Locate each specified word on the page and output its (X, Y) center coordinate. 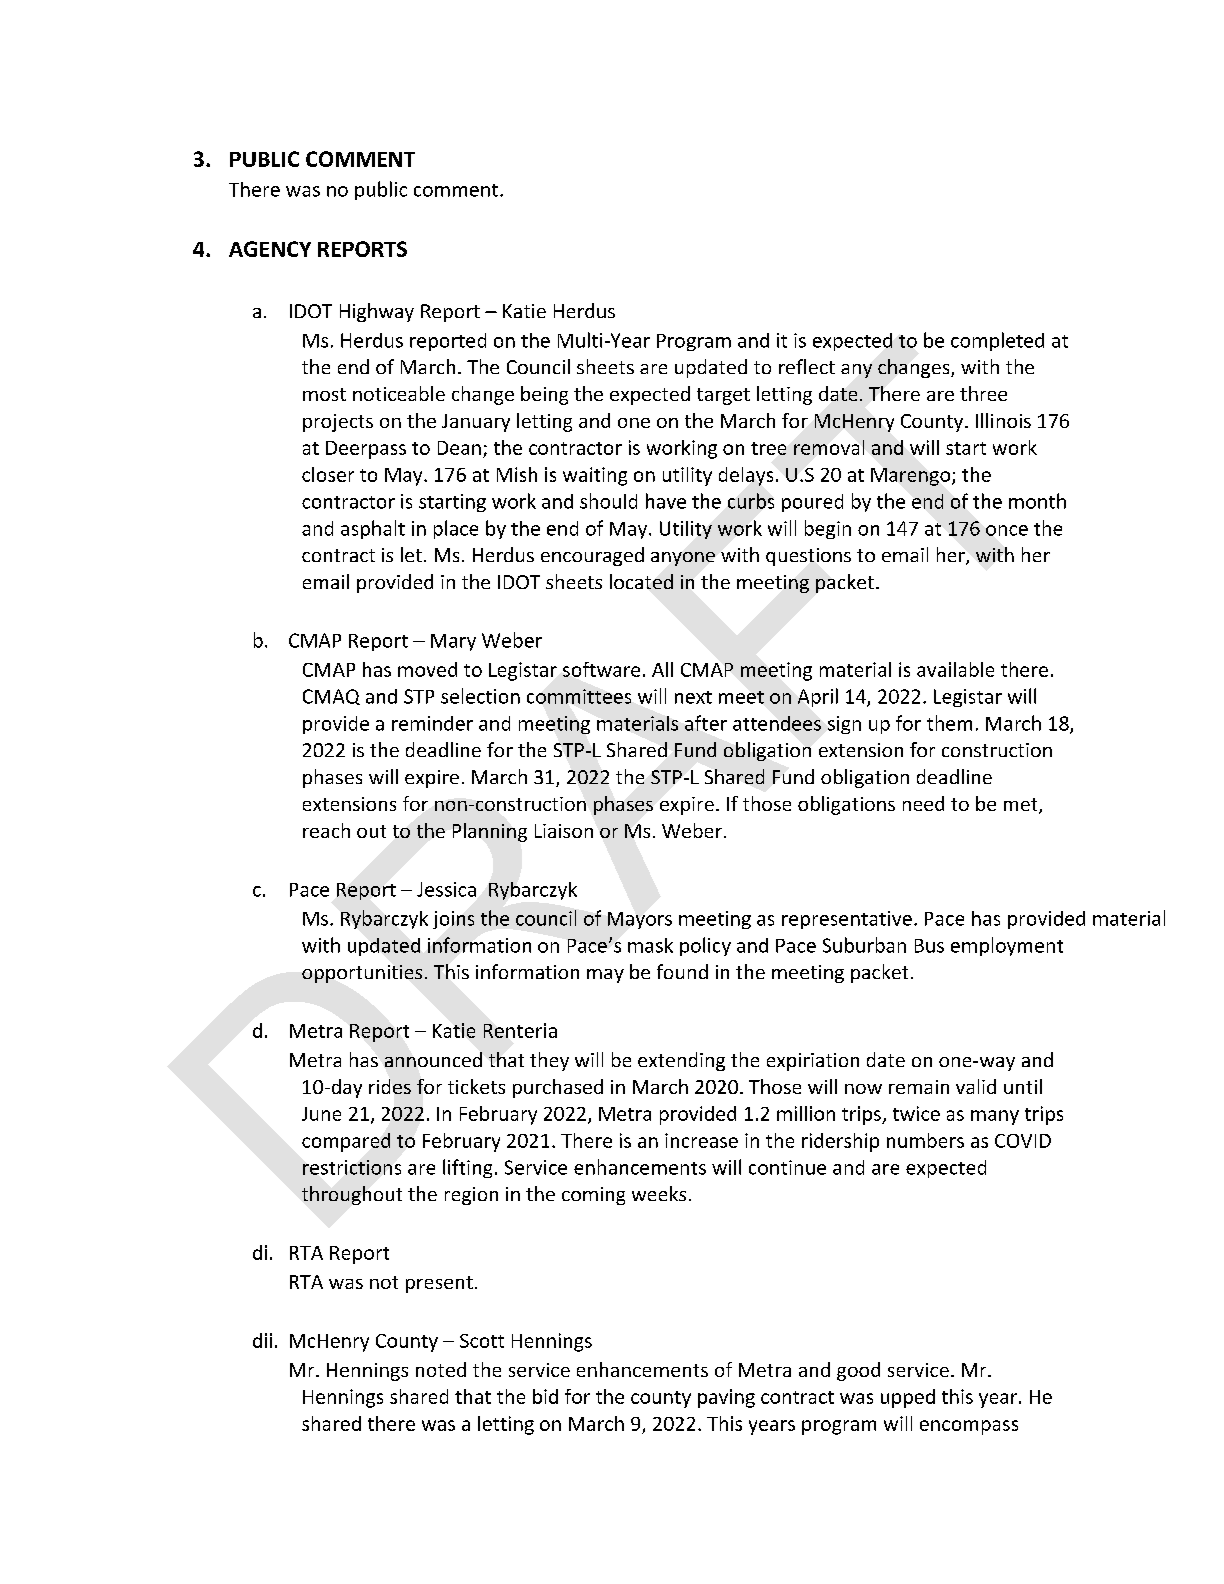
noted (441, 1369)
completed (997, 341)
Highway (377, 312)
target (723, 396)
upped (908, 1398)
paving (726, 1398)
